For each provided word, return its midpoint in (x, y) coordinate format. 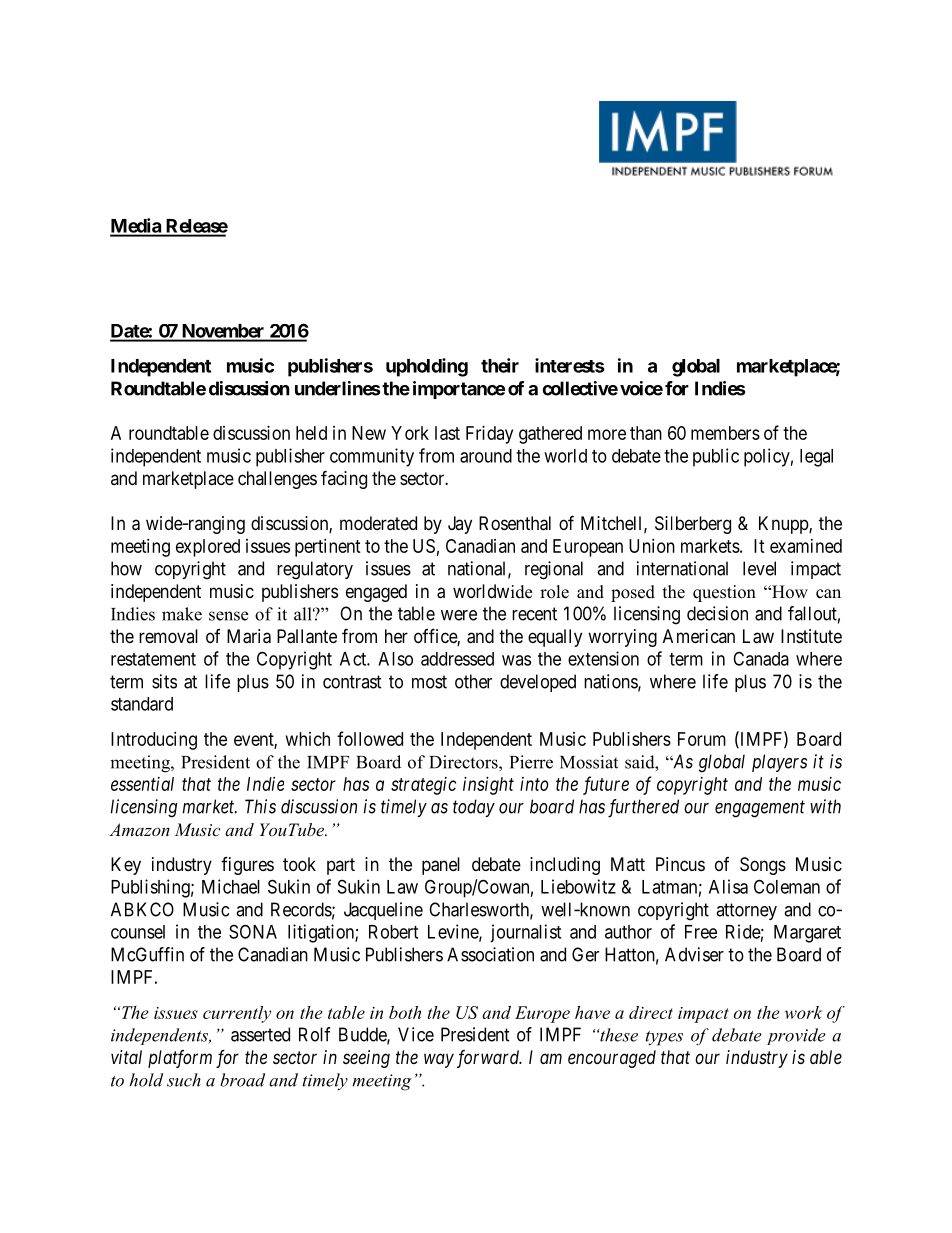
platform (180, 1059)
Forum (702, 739)
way (439, 1060)
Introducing (154, 741)
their (500, 365)
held (311, 433)
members (725, 433)
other (473, 681)
